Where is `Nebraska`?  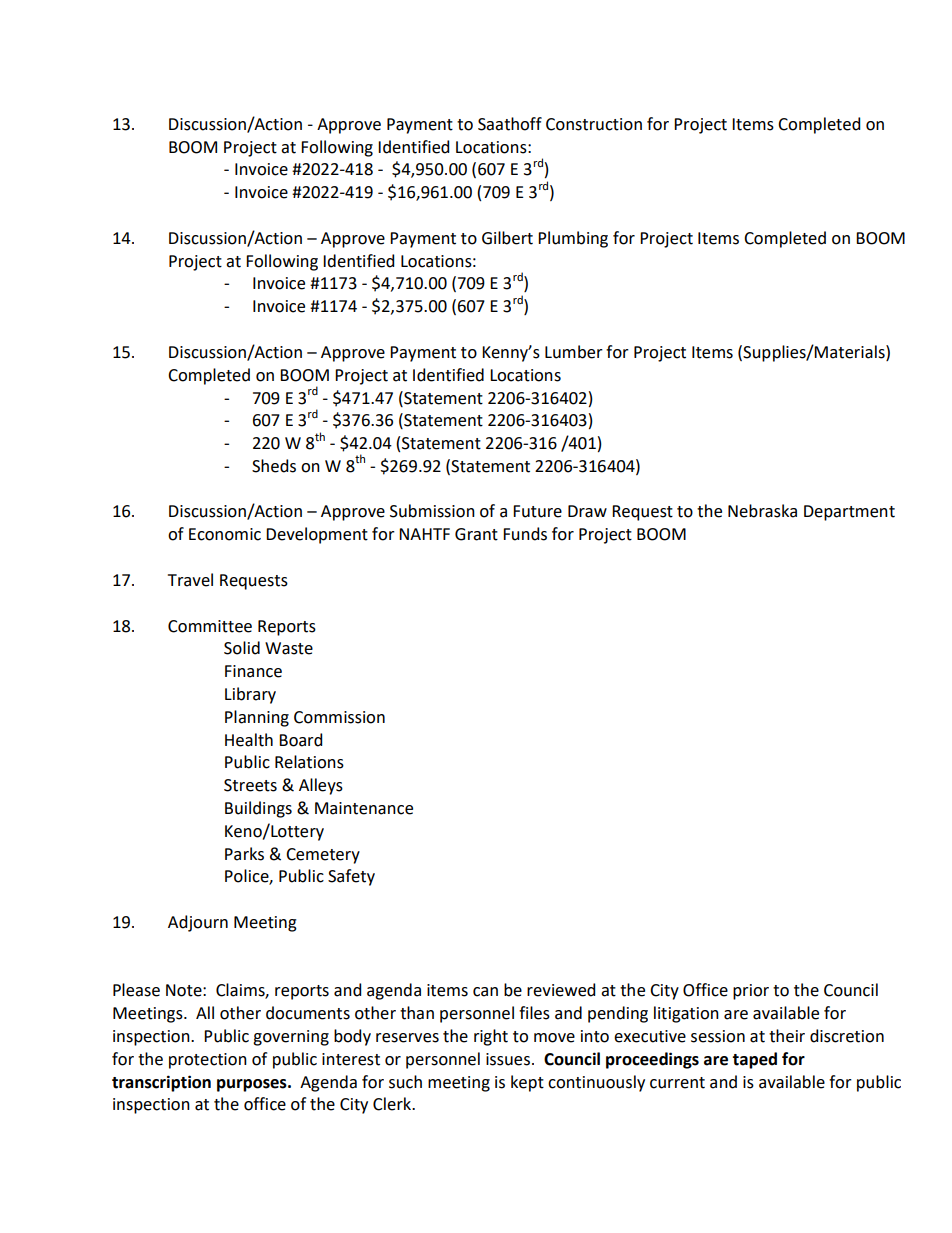
Nebraska is located at coordinates (762, 511).
